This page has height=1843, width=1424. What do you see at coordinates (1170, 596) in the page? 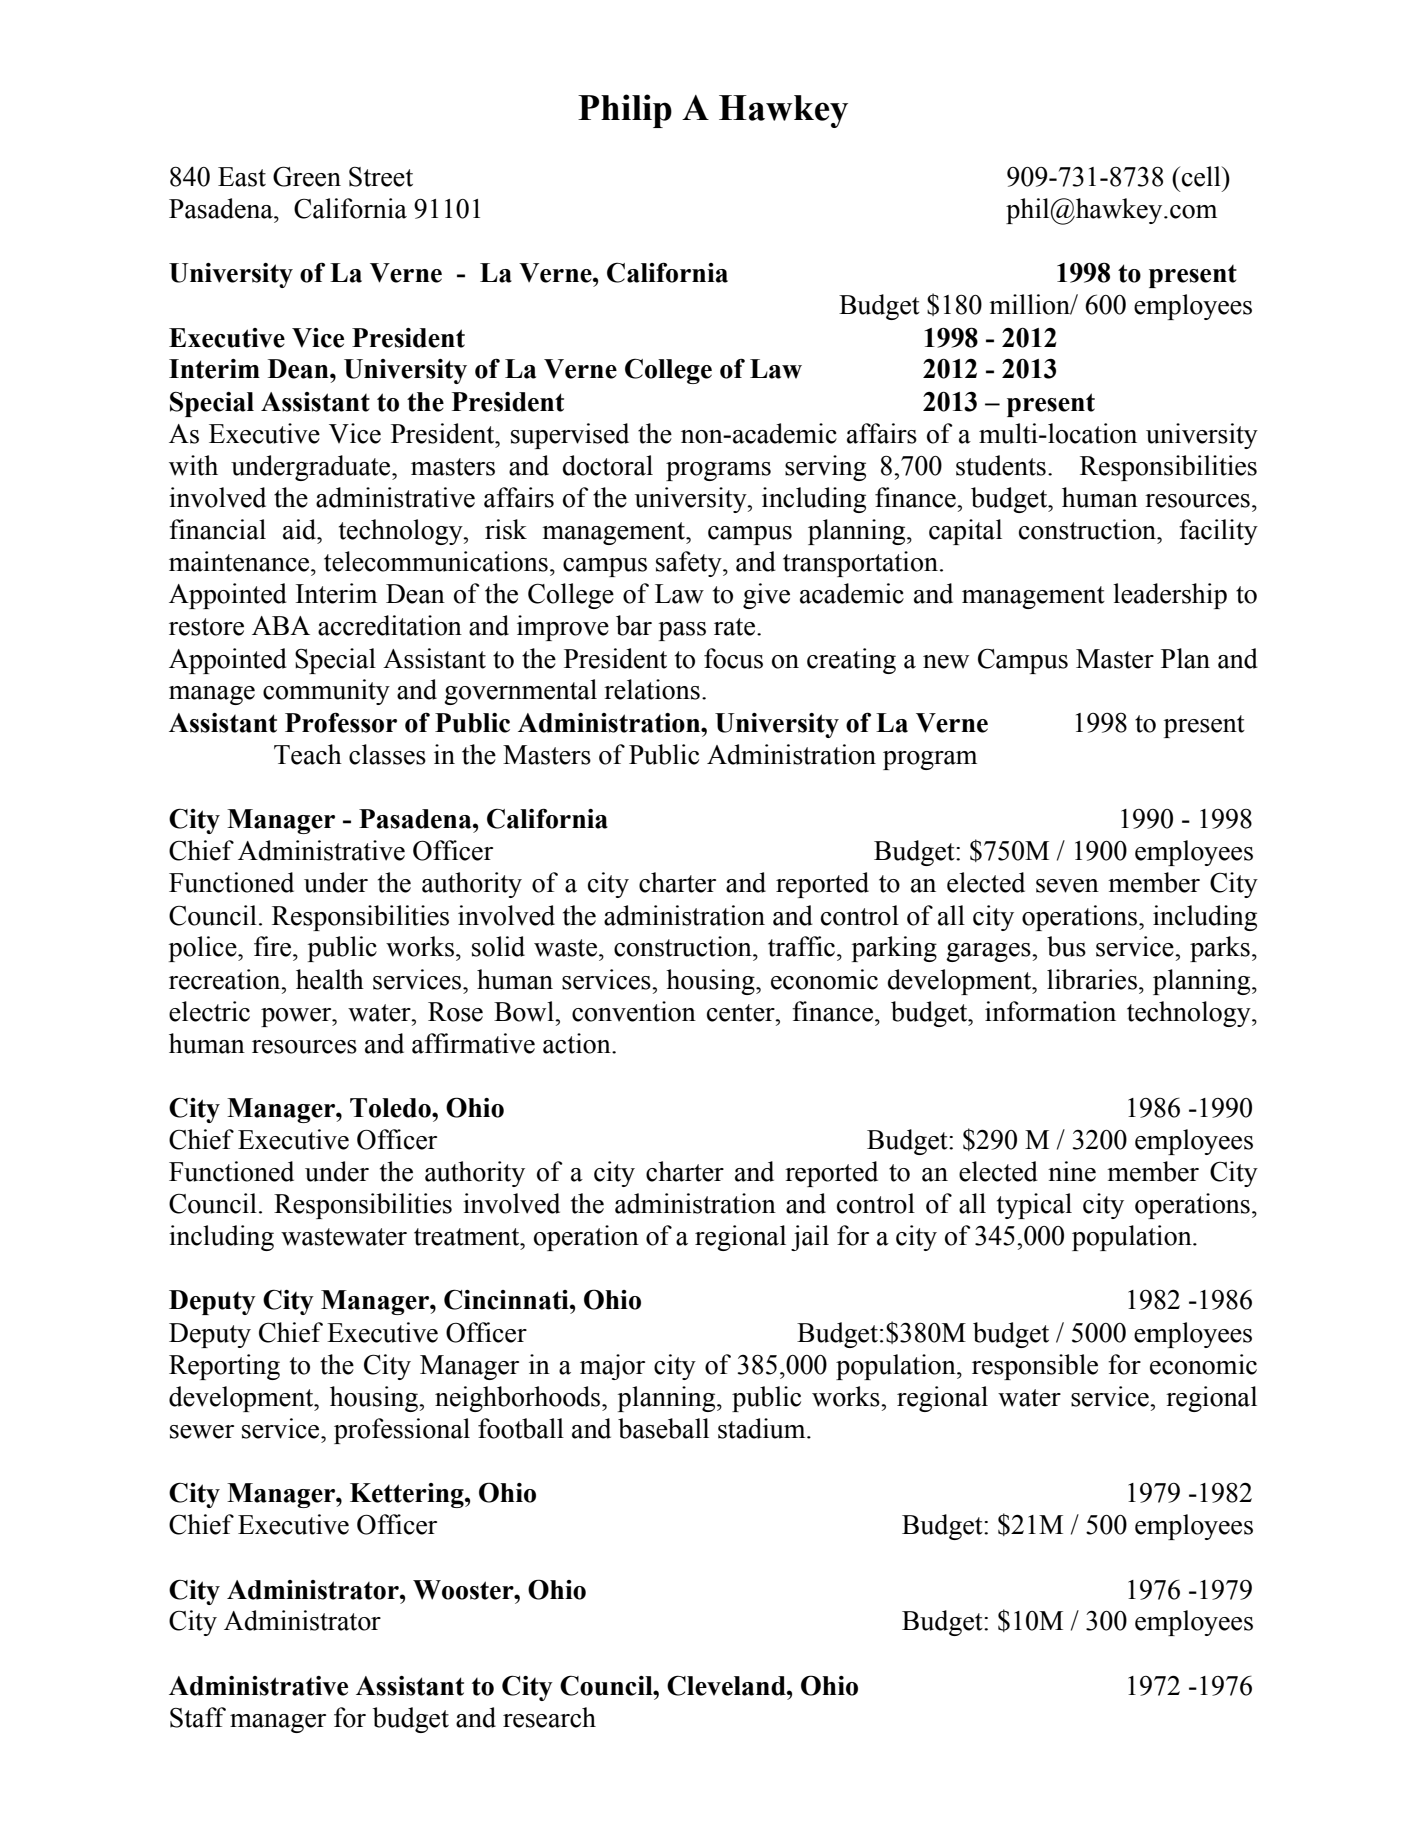
I see `leadership` at bounding box center [1170, 596].
